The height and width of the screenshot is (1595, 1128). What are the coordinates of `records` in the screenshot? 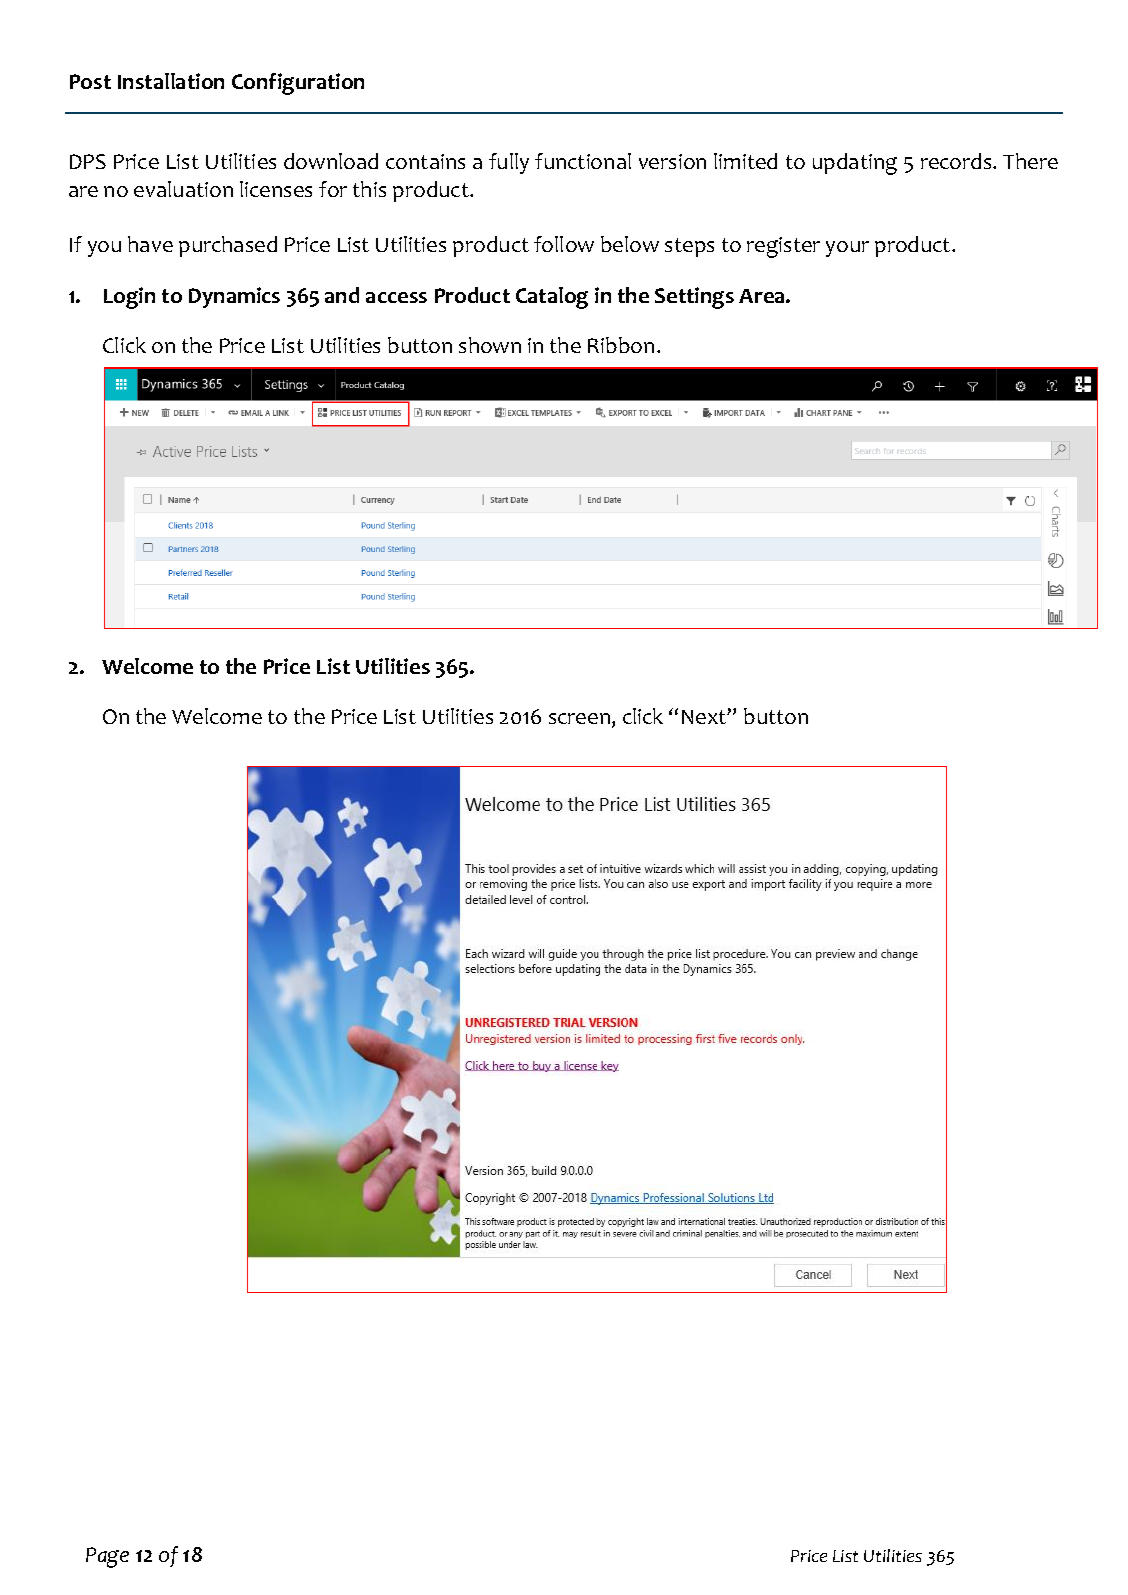 It's located at (957, 161).
